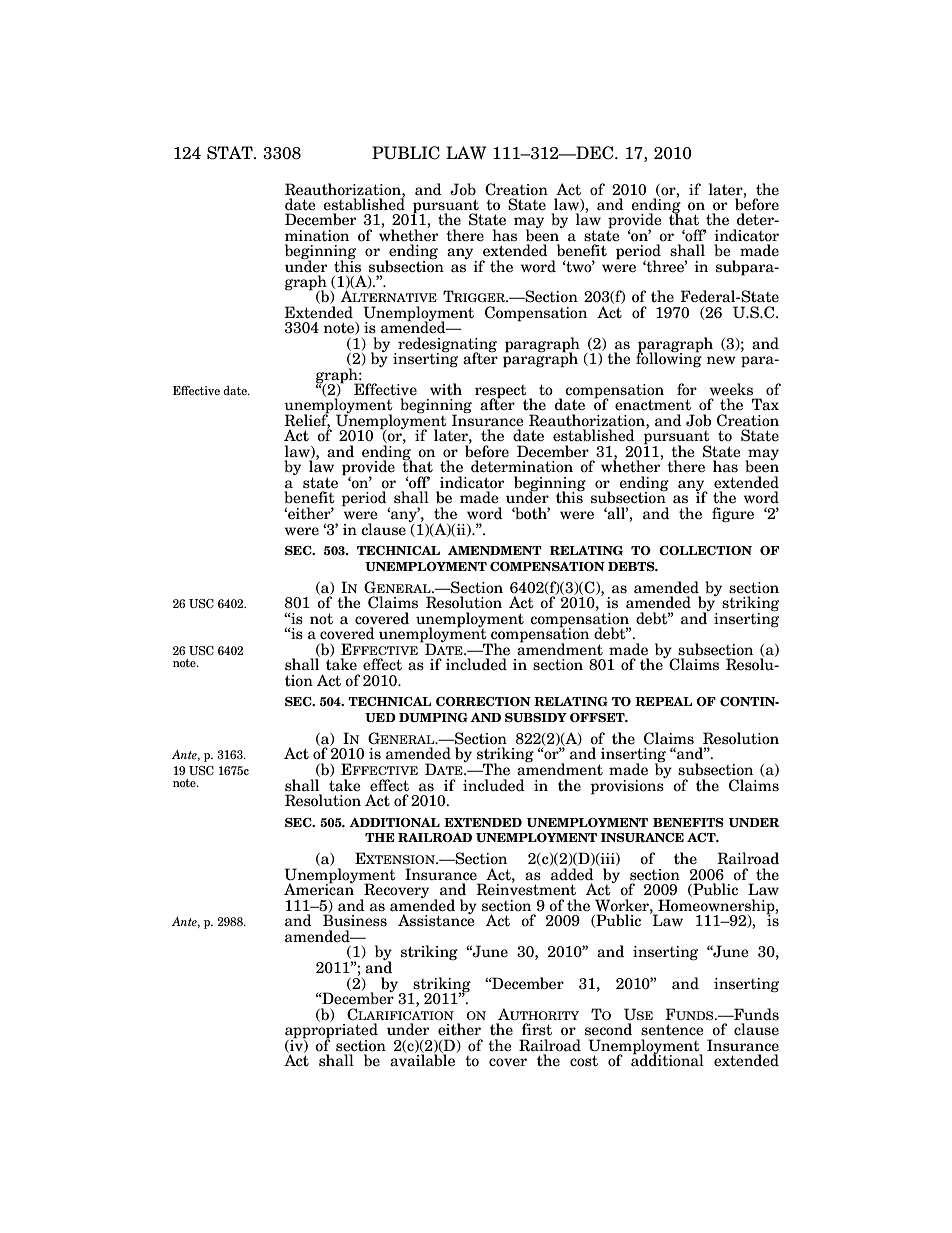 This document has height=1233, width=952. I want to click on Tax, so click(765, 404).
